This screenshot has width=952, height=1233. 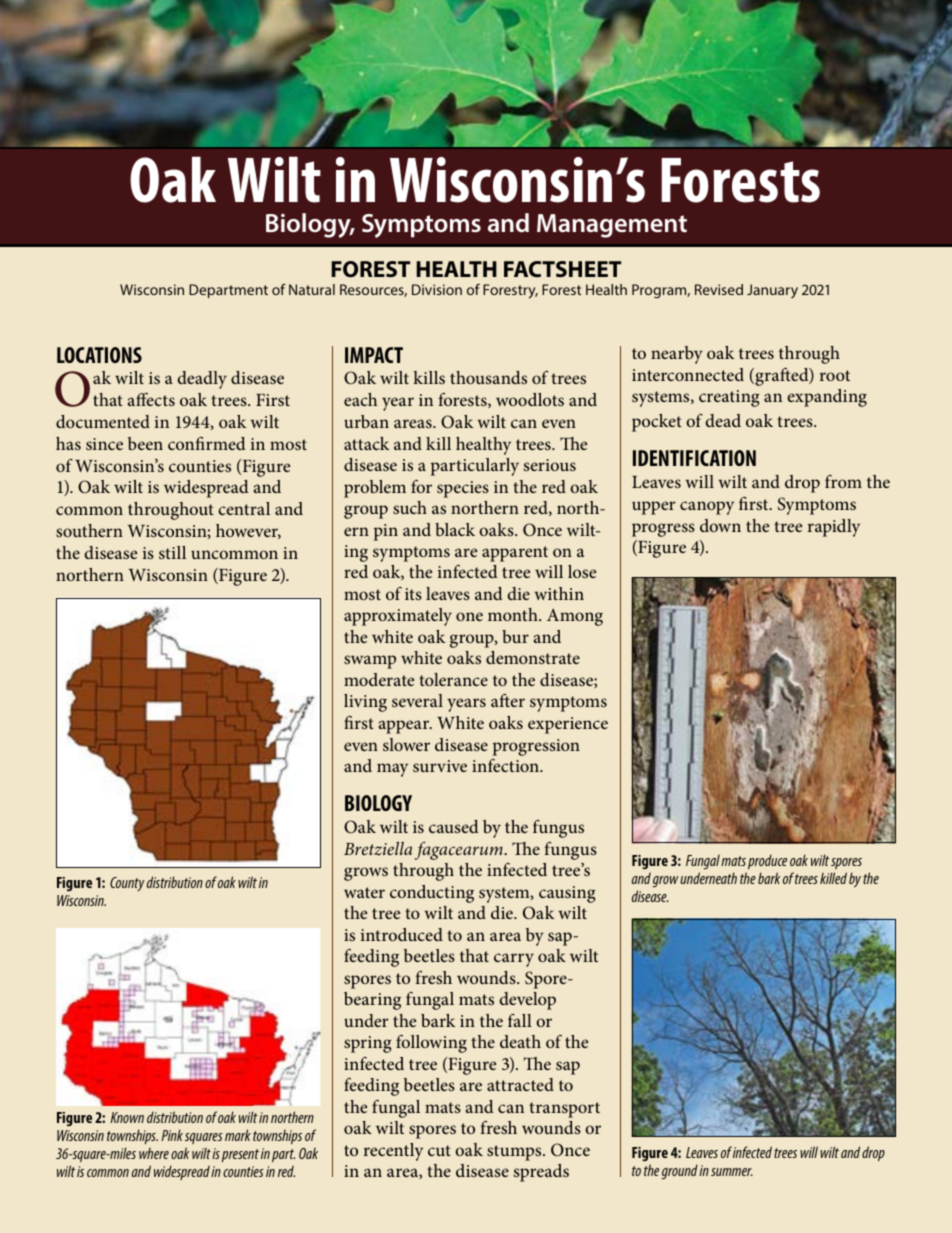 What do you see at coordinates (568, 725) in the screenshot?
I see `experience` at bounding box center [568, 725].
